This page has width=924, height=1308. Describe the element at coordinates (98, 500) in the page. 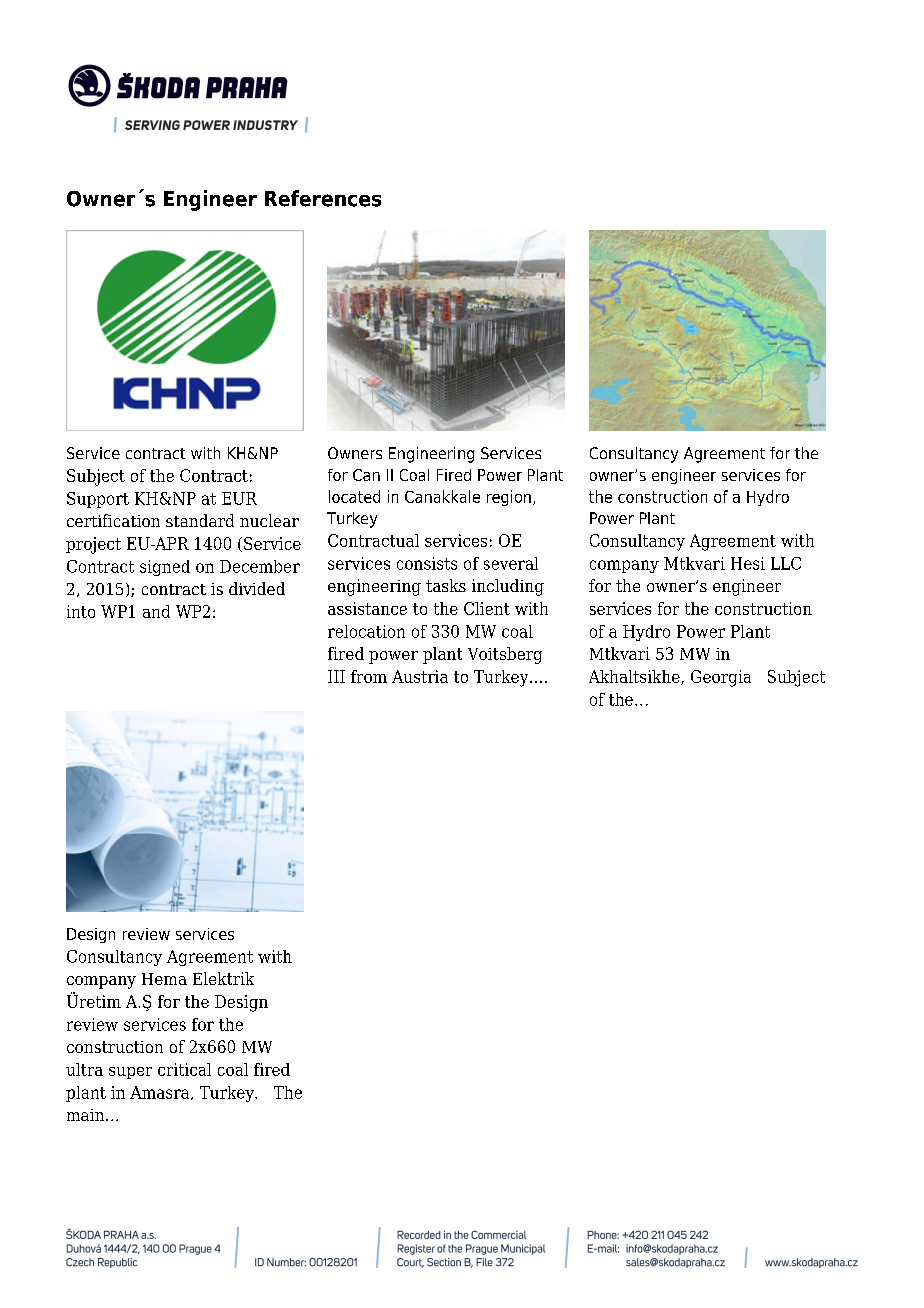

I see `Support` at that location.
